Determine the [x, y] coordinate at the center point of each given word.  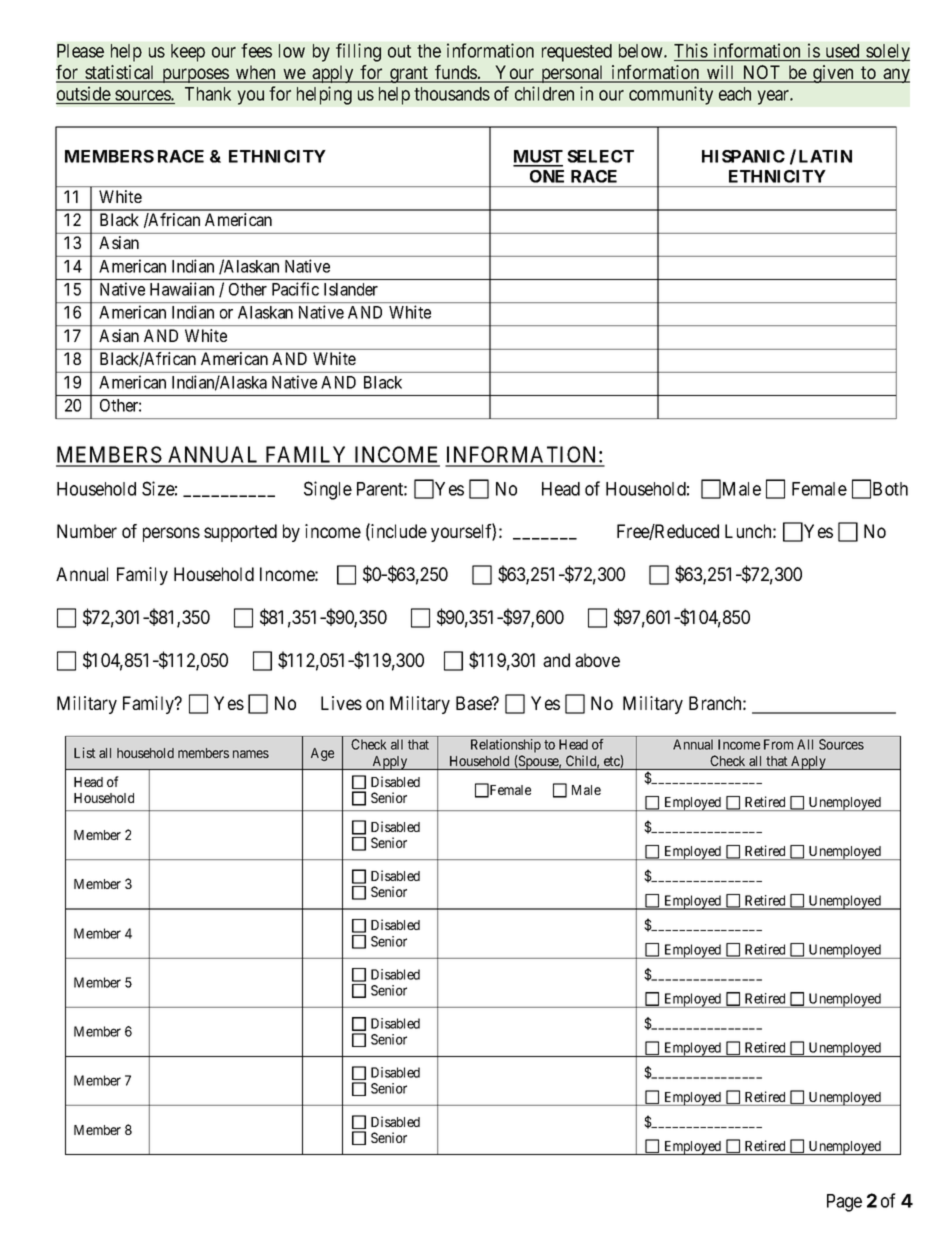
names [251, 754]
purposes [195, 75]
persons [171, 534]
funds [455, 73]
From [778, 744]
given [833, 74]
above [597, 660]
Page [844, 1203]
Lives [341, 703]
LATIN [825, 156]
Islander [351, 289]
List [85, 752]
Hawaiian [182, 289]
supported [240, 533]
